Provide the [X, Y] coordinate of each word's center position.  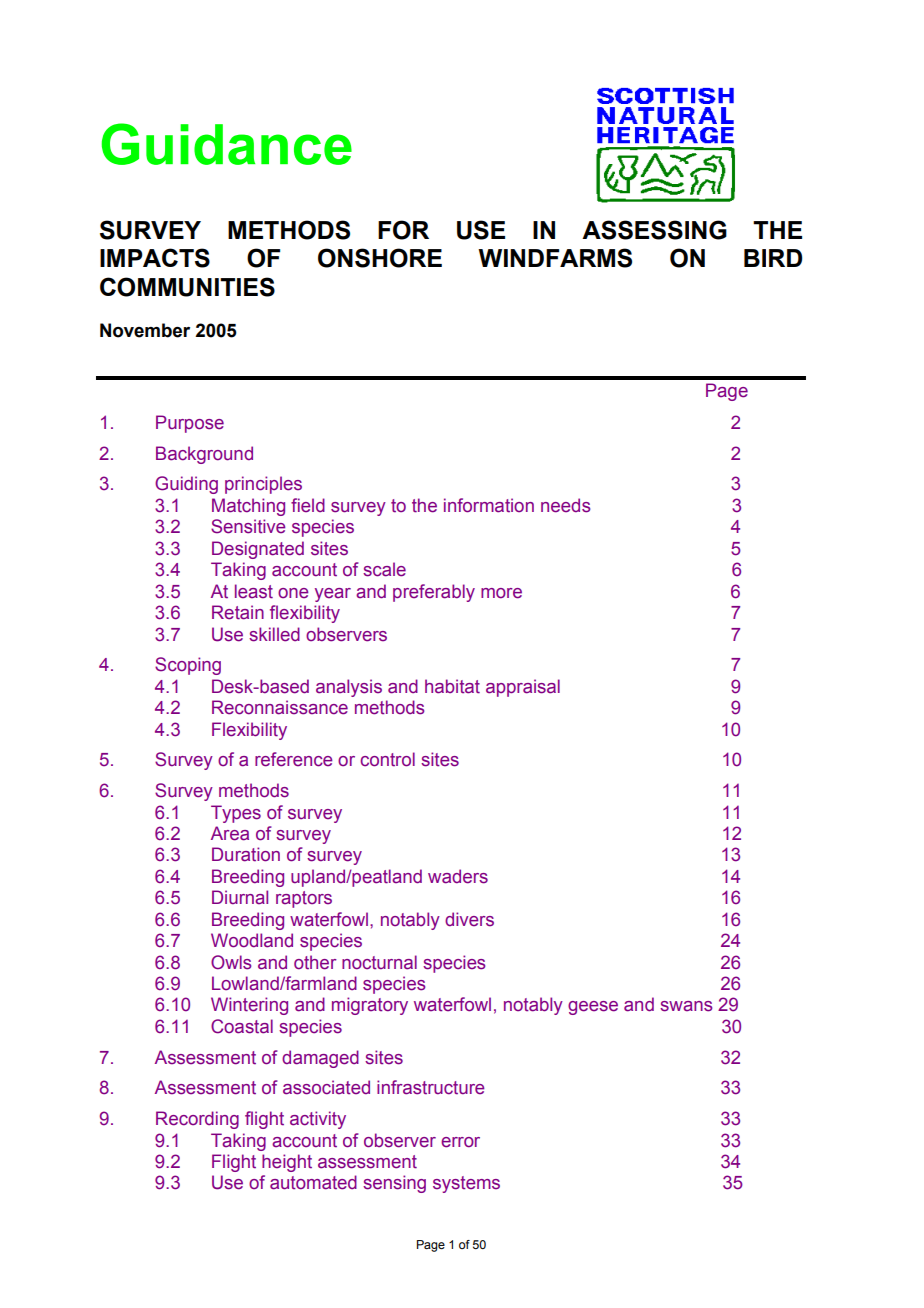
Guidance [227, 144]
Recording [197, 1120]
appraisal [523, 688]
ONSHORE [380, 258]
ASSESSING [654, 230]
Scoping [188, 666]
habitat [452, 686]
